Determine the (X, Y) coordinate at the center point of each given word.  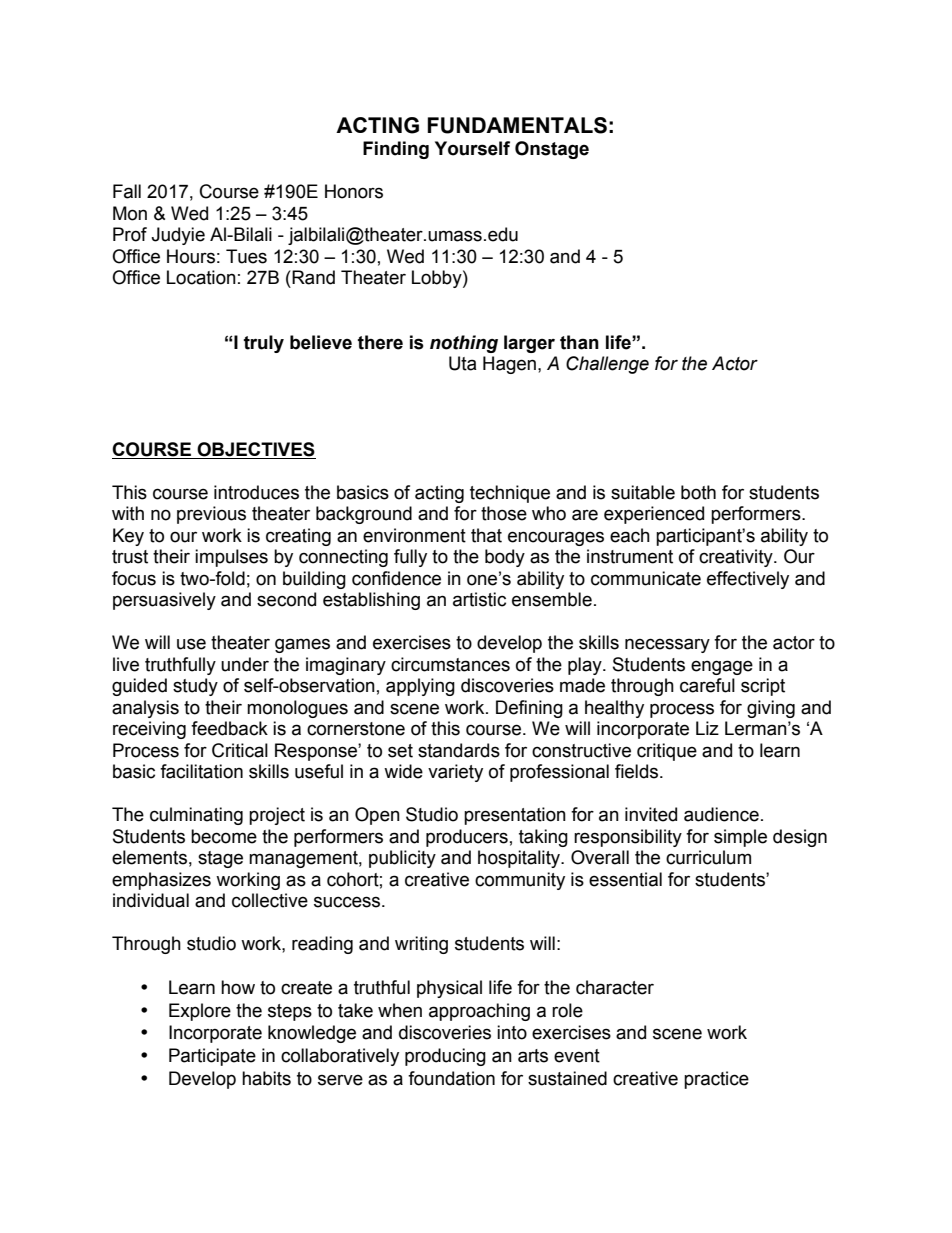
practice (716, 1080)
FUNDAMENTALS (517, 125)
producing (445, 1057)
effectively (748, 580)
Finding (396, 150)
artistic (479, 599)
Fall (127, 191)
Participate (212, 1057)
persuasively (164, 601)
